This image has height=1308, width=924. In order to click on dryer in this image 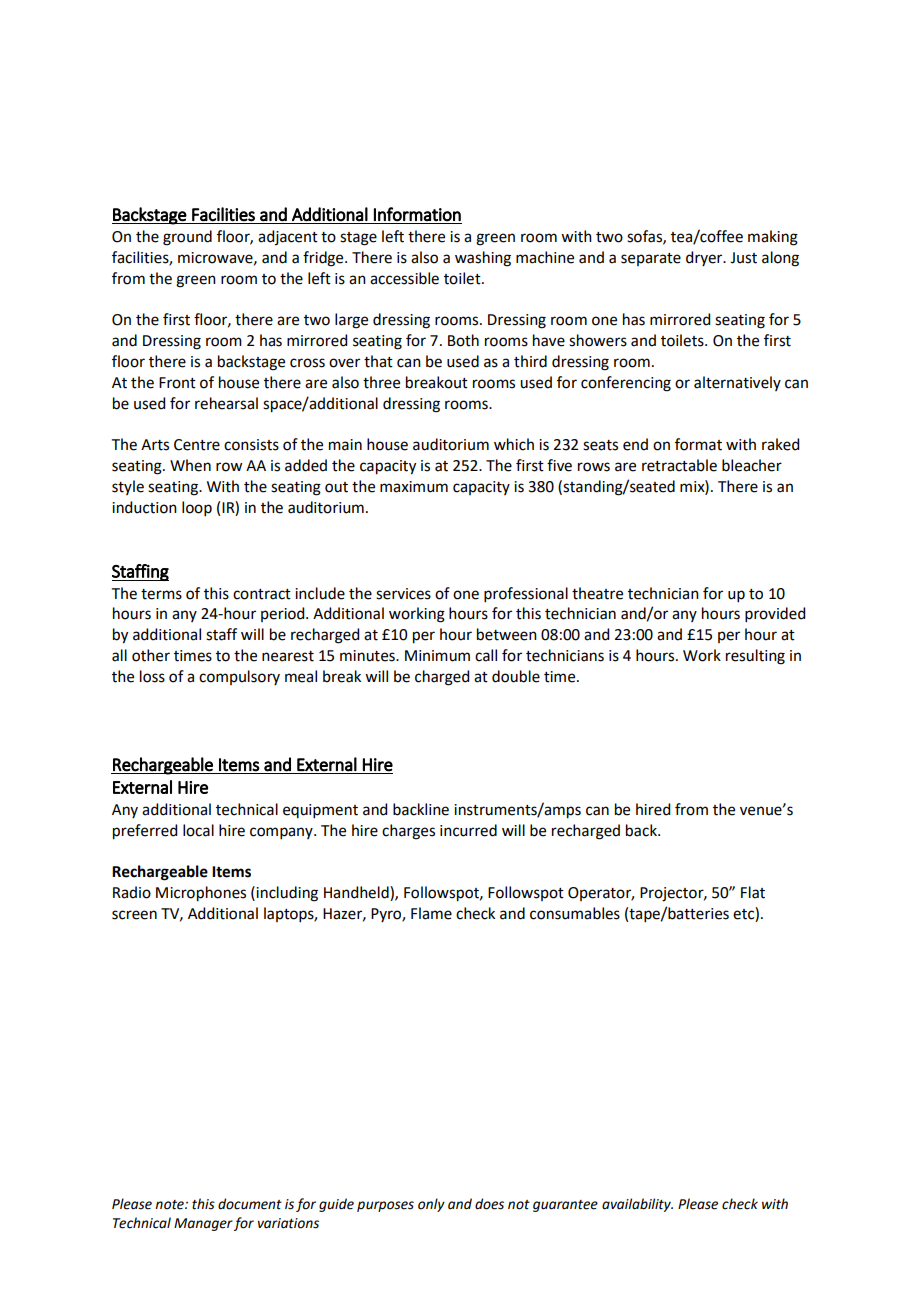, I will do `click(705, 258)`.
